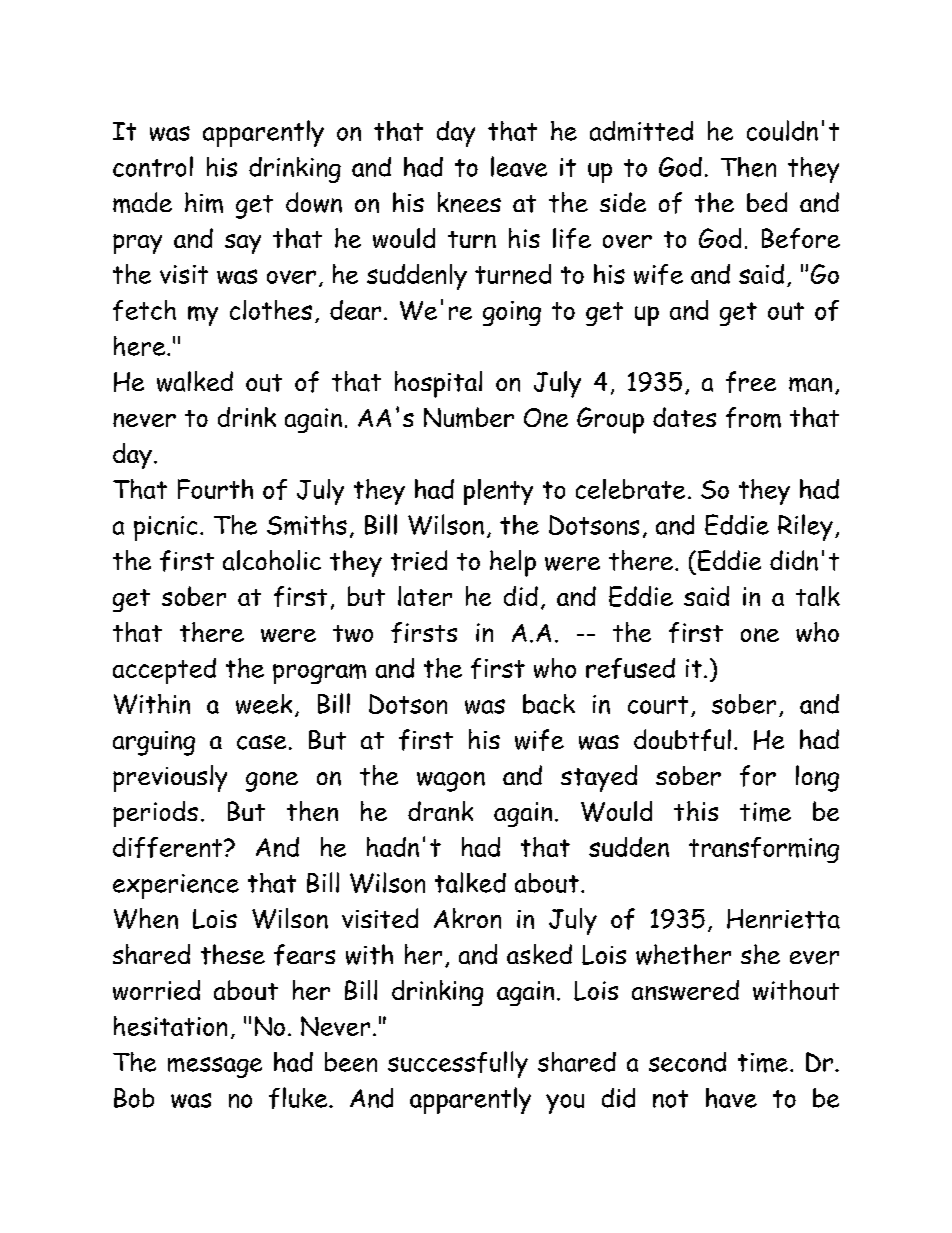 The height and width of the screenshot is (1233, 952). Describe the element at coordinates (204, 202) in the screenshot. I see `him` at that location.
